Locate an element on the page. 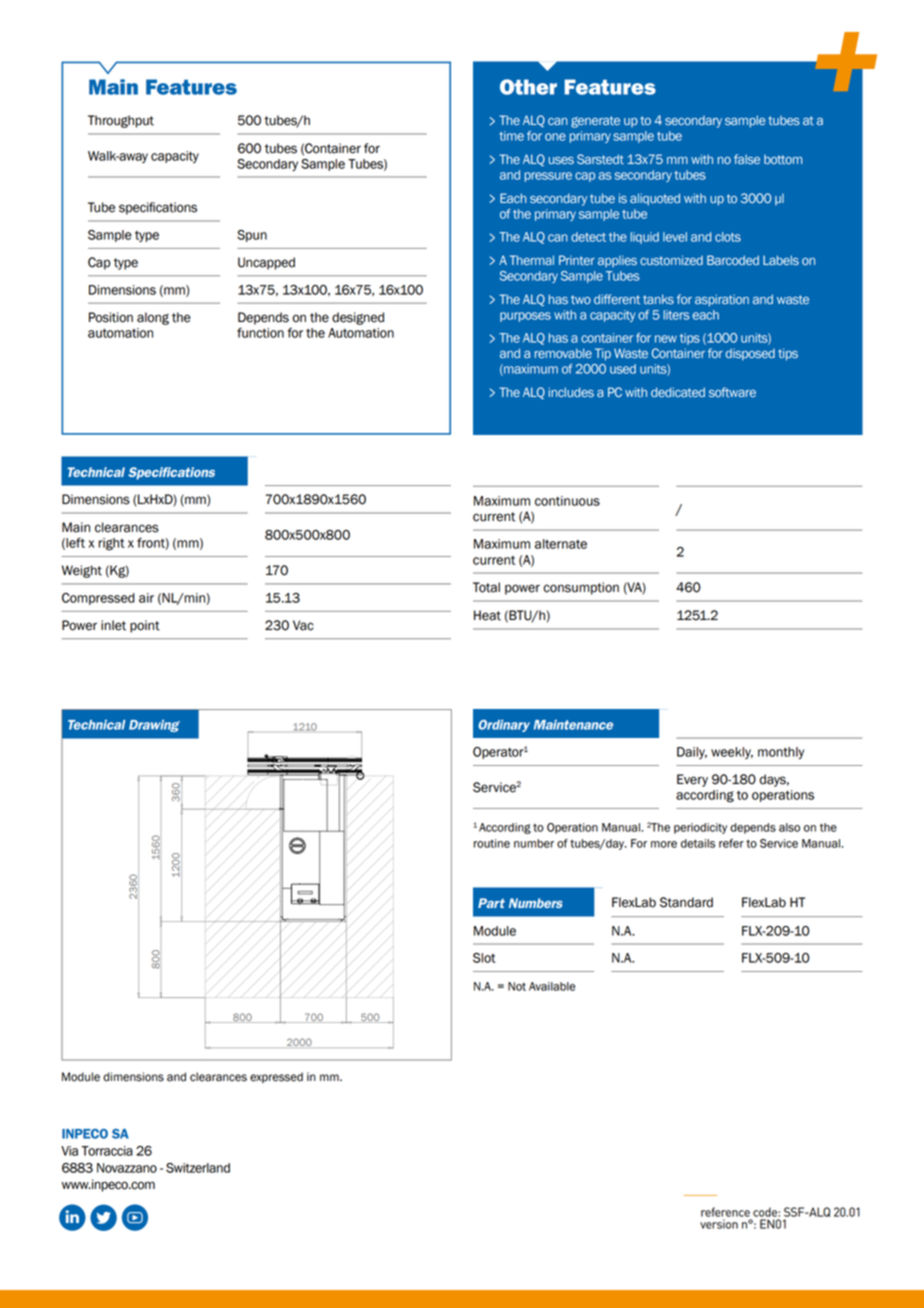  time is located at coordinates (511, 136).
